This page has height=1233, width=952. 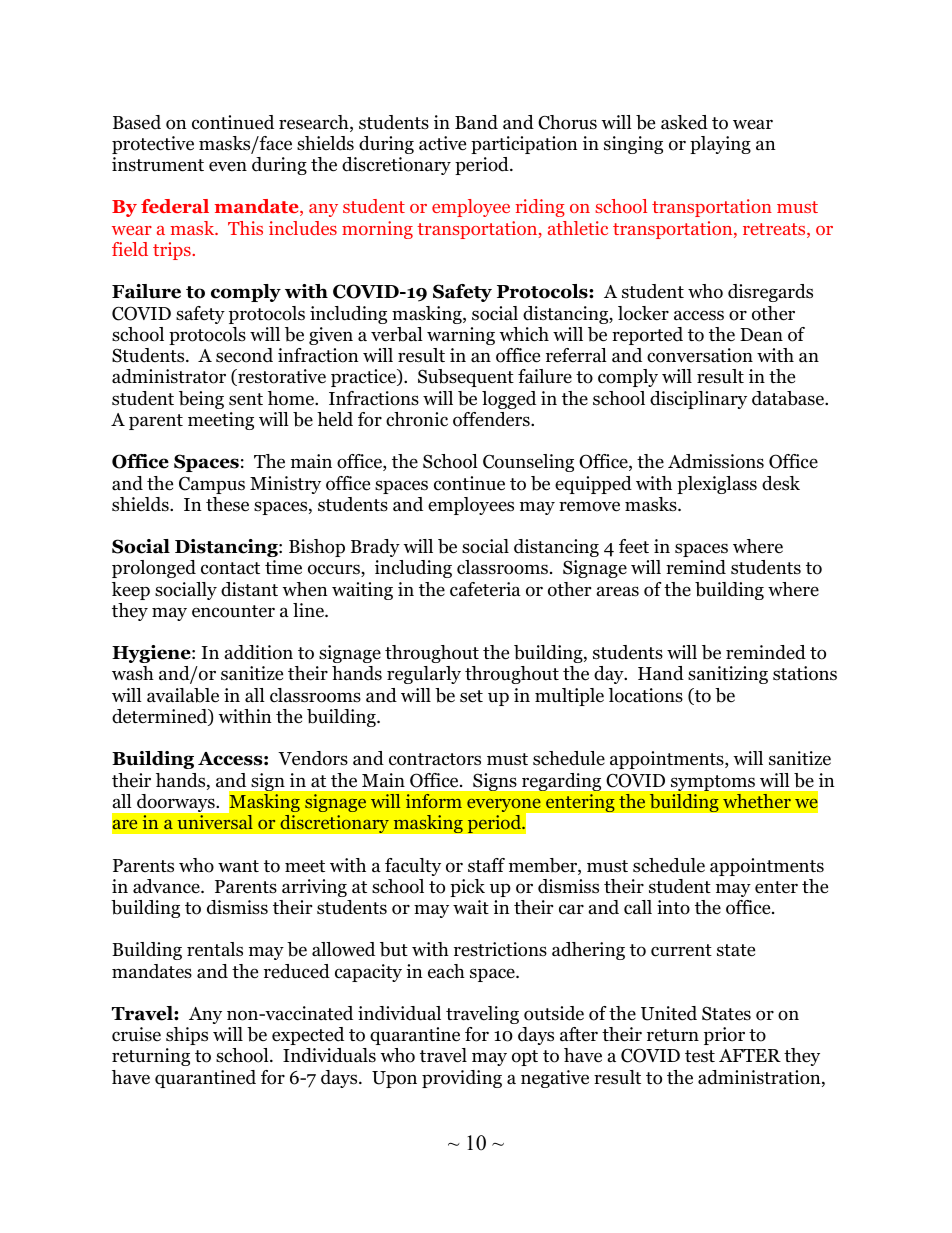 I want to click on encounter, so click(x=233, y=611).
